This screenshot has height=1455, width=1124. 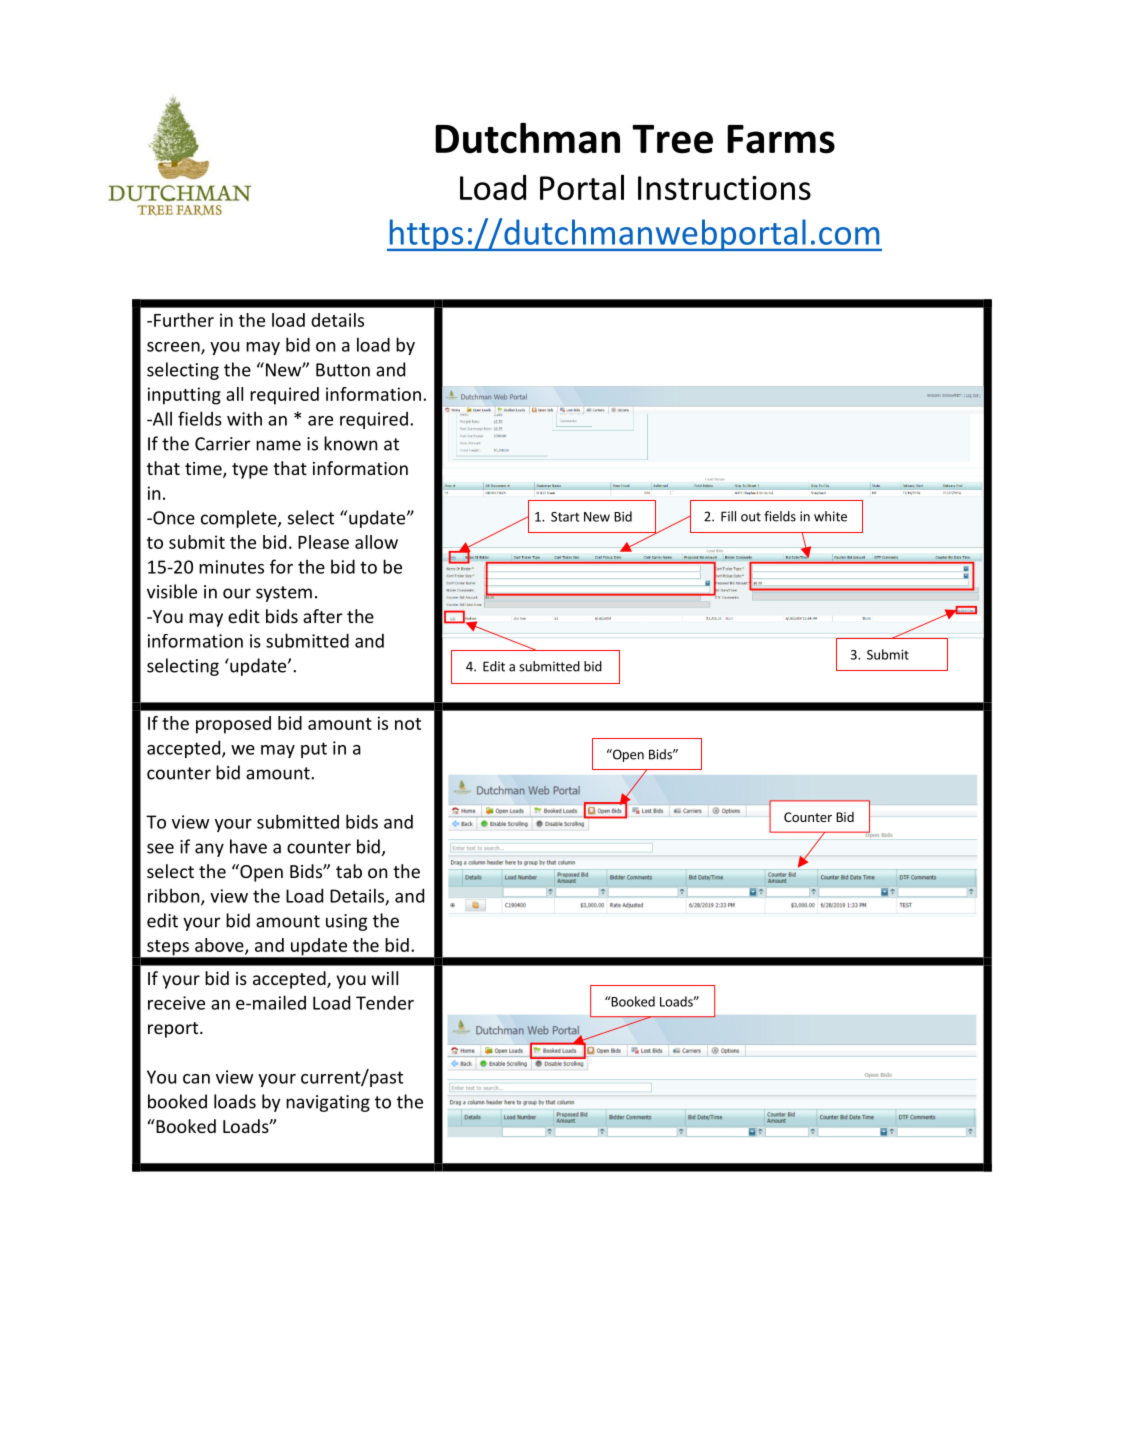 What do you see at coordinates (250, 471) in the screenshot?
I see `type` at bounding box center [250, 471].
